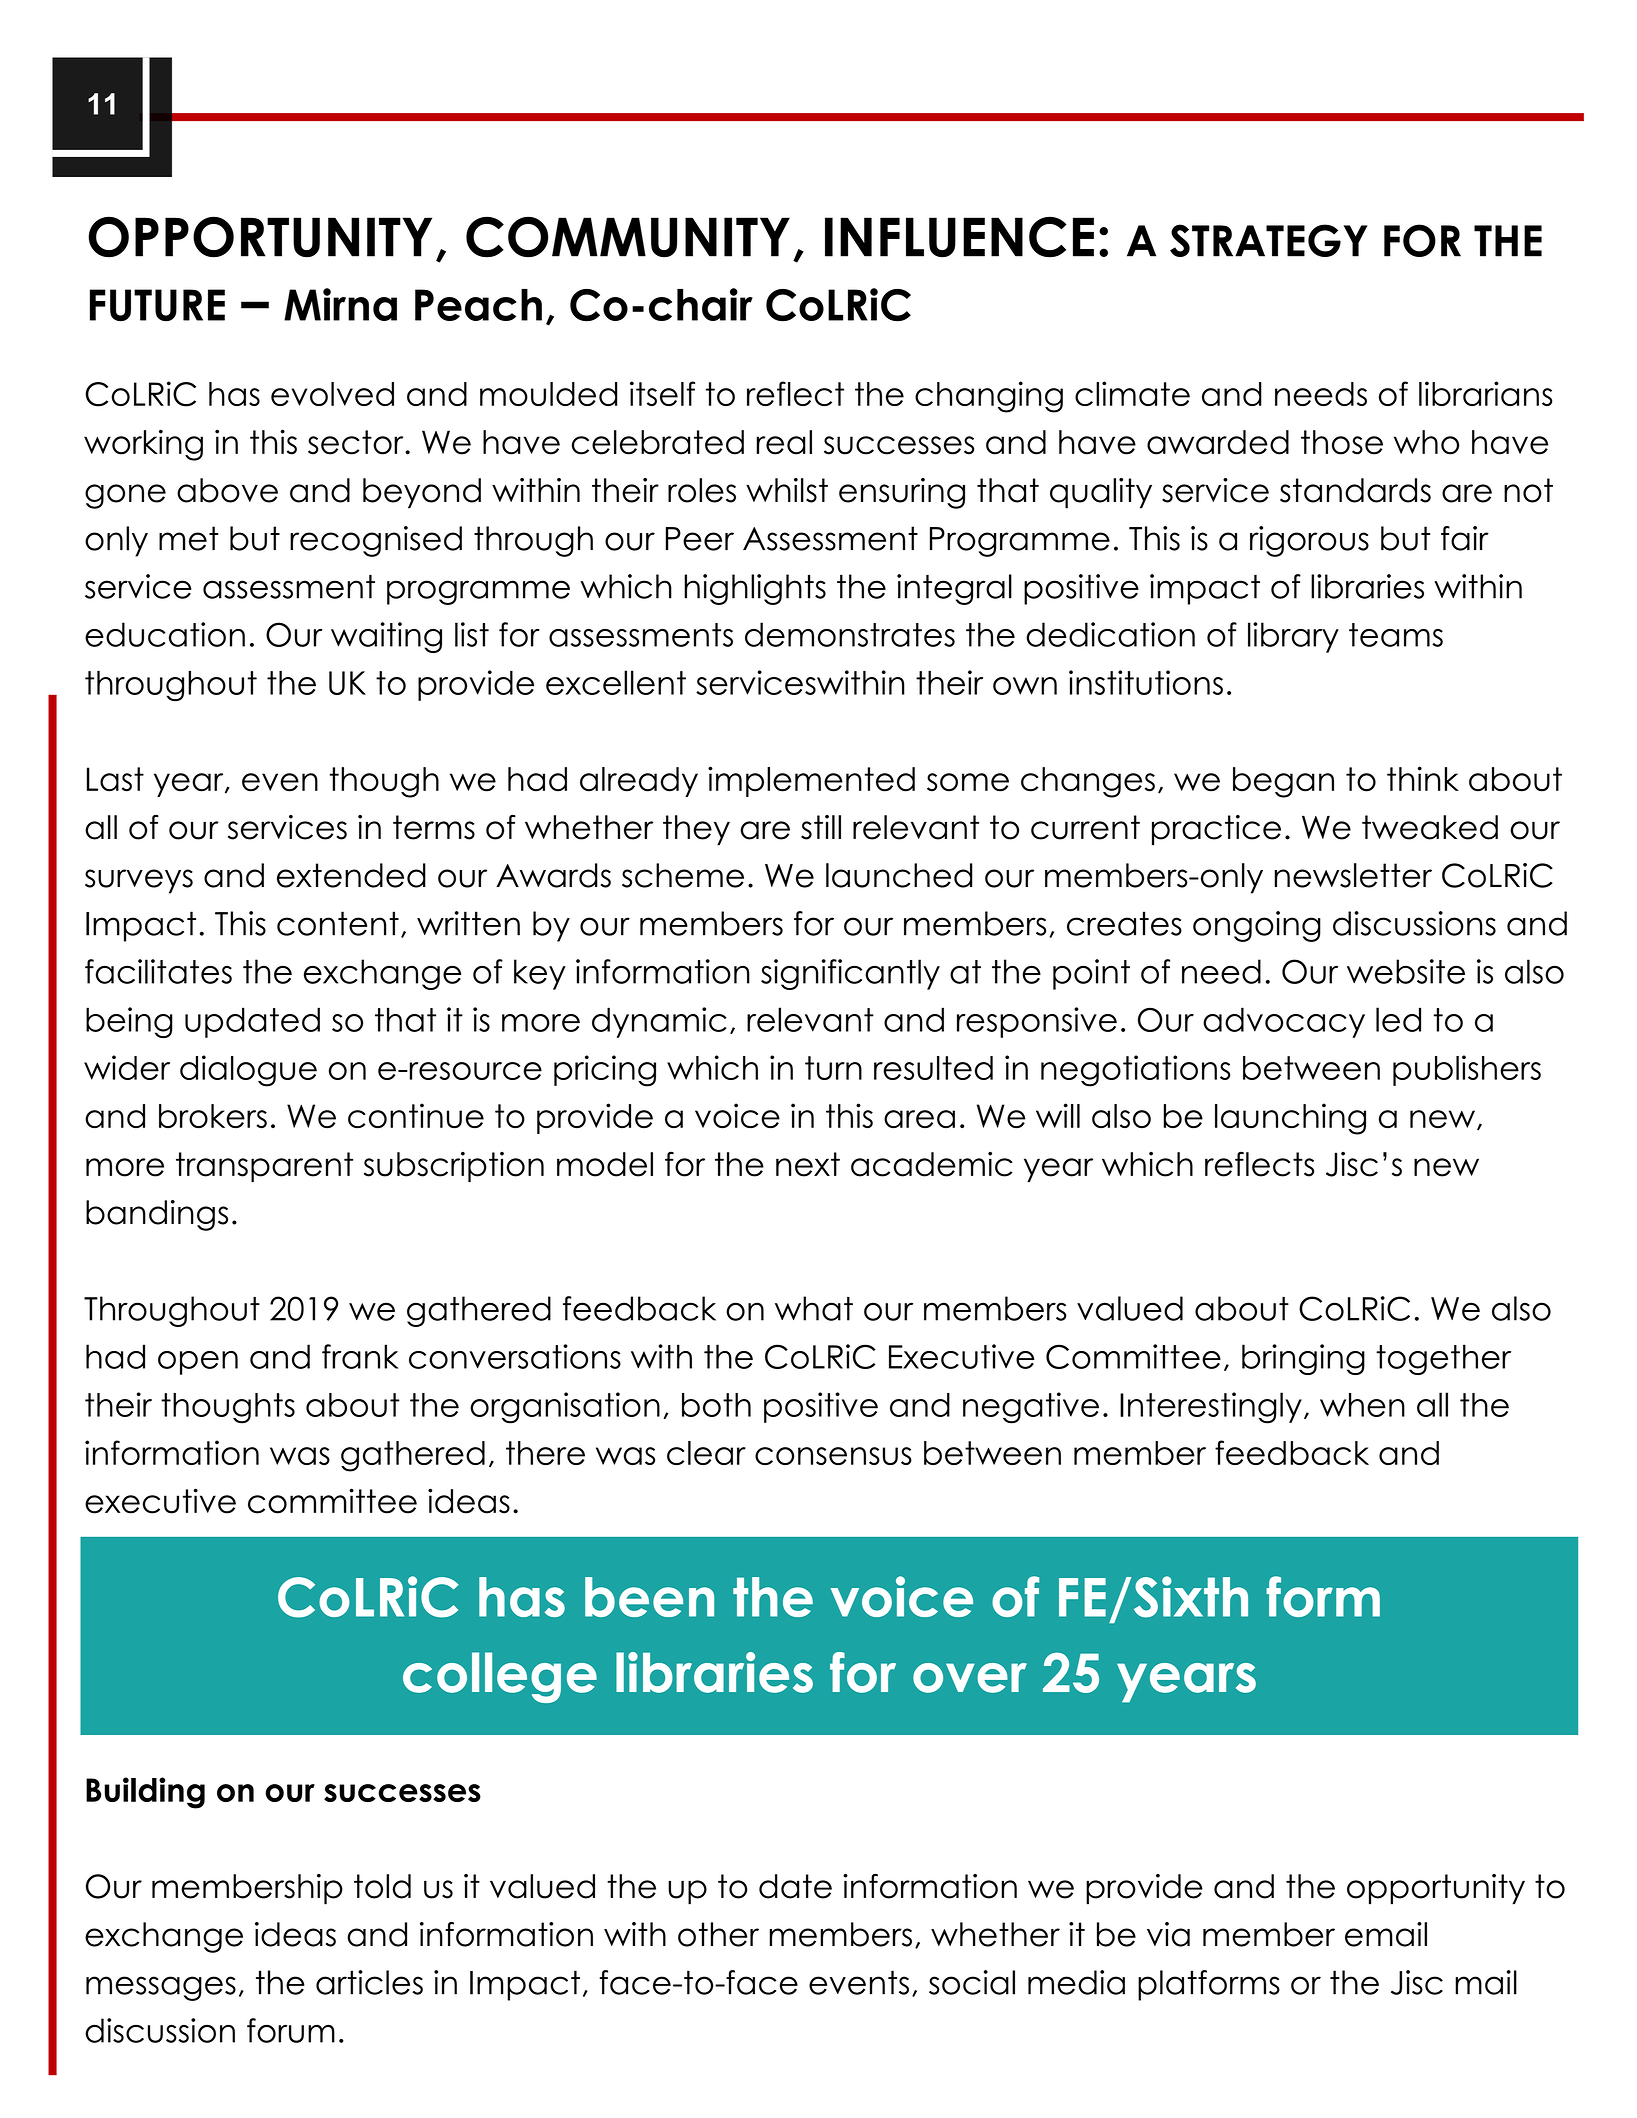 The image size is (1637, 2118). What do you see at coordinates (340, 304) in the image?
I see `Mirna` at bounding box center [340, 304].
